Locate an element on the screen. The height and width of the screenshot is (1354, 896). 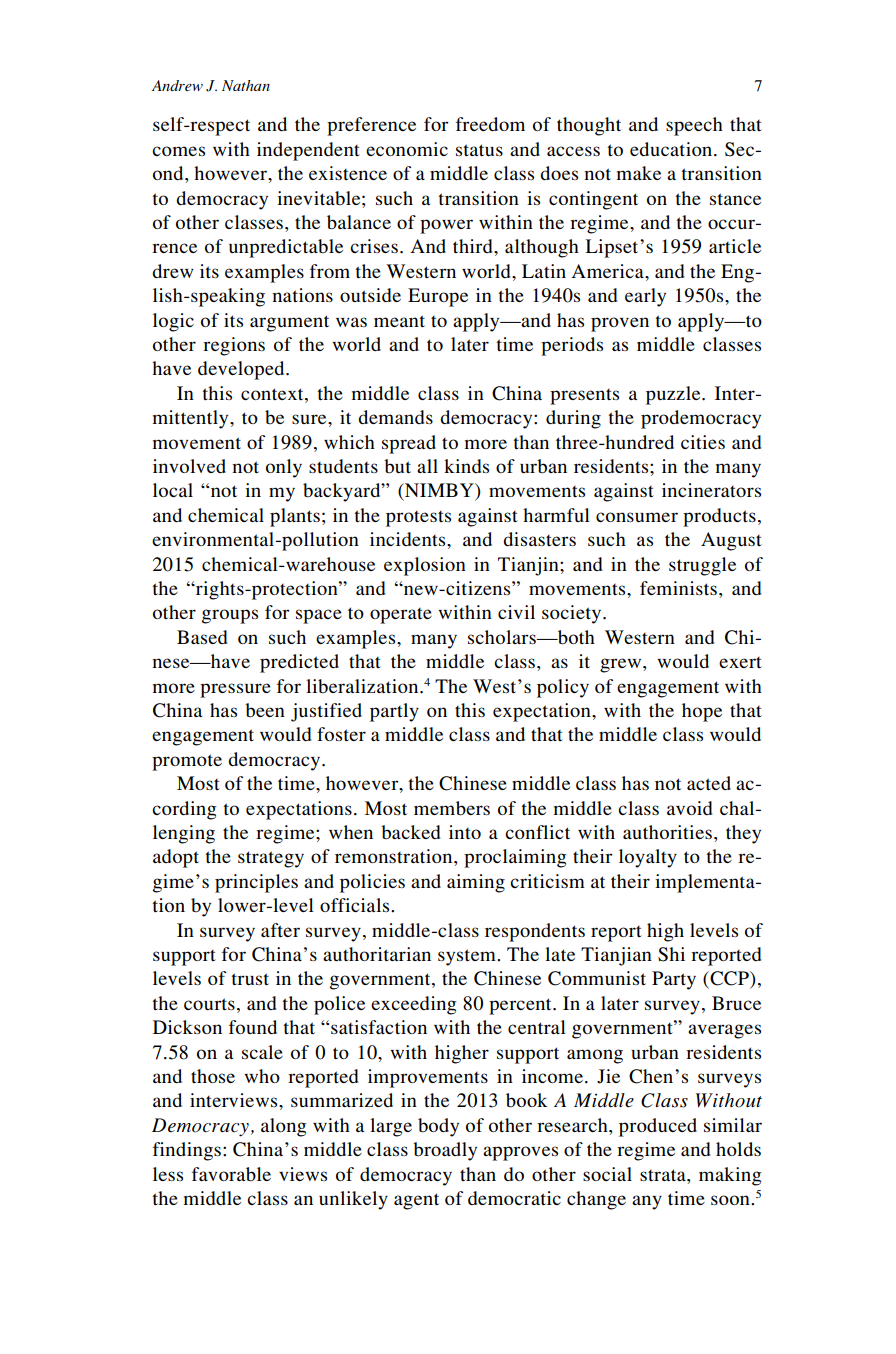
only is located at coordinates (284, 468).
